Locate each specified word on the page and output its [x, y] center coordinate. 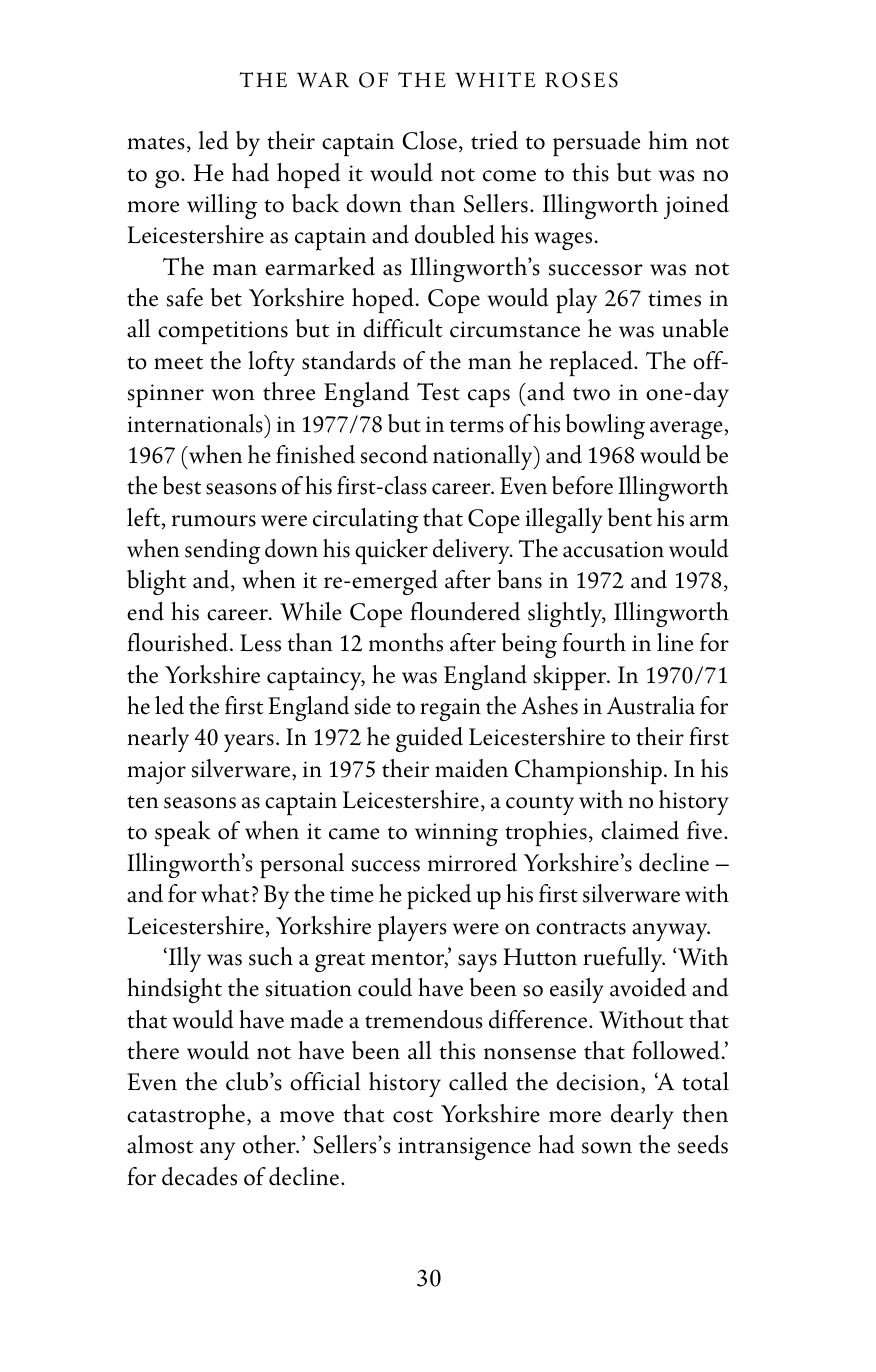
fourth [594, 642]
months [406, 642]
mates [156, 143]
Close [430, 140]
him [668, 140]
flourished [179, 642]
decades [199, 1176]
